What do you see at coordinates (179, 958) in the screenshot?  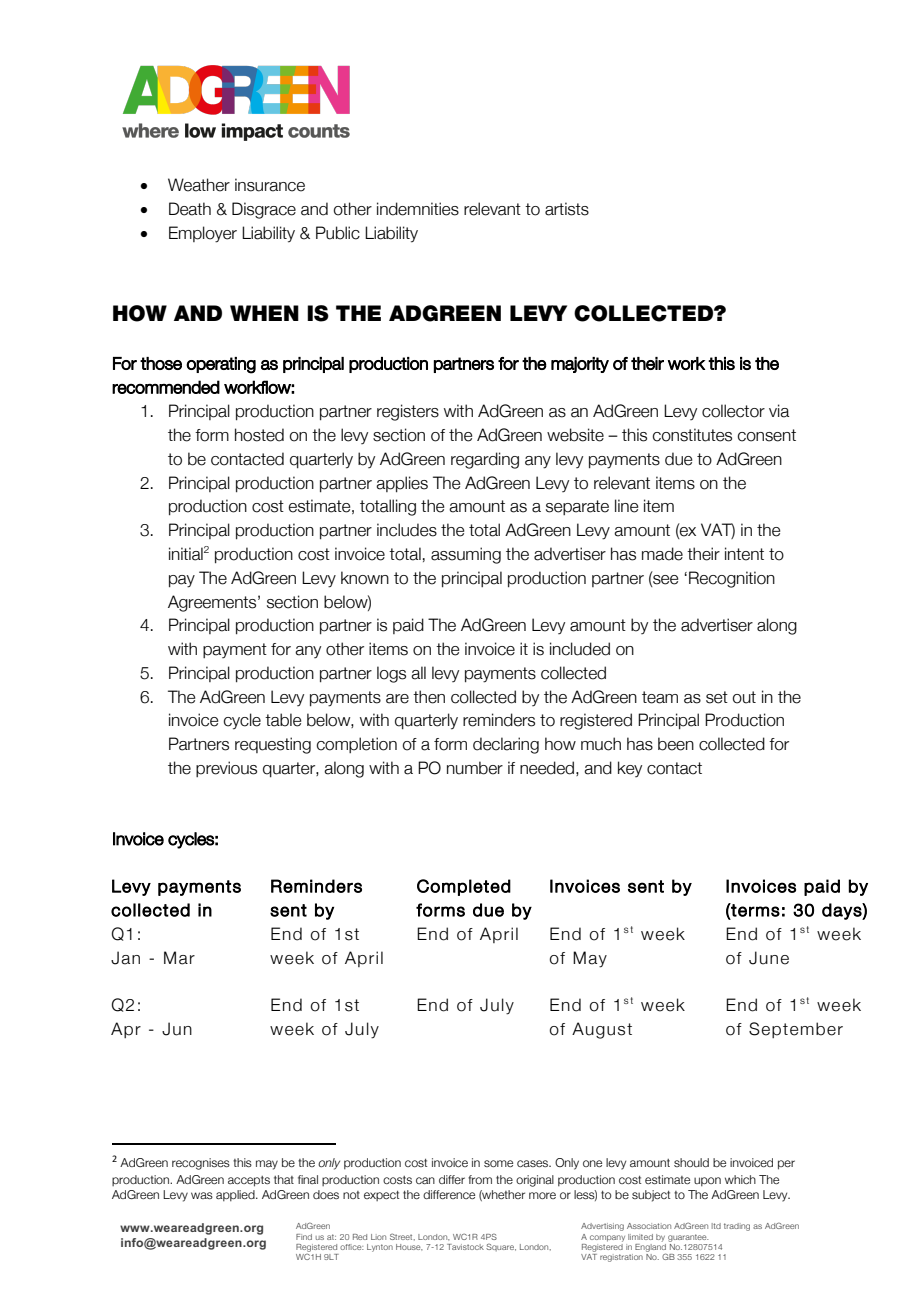 I see `Mar` at bounding box center [179, 958].
